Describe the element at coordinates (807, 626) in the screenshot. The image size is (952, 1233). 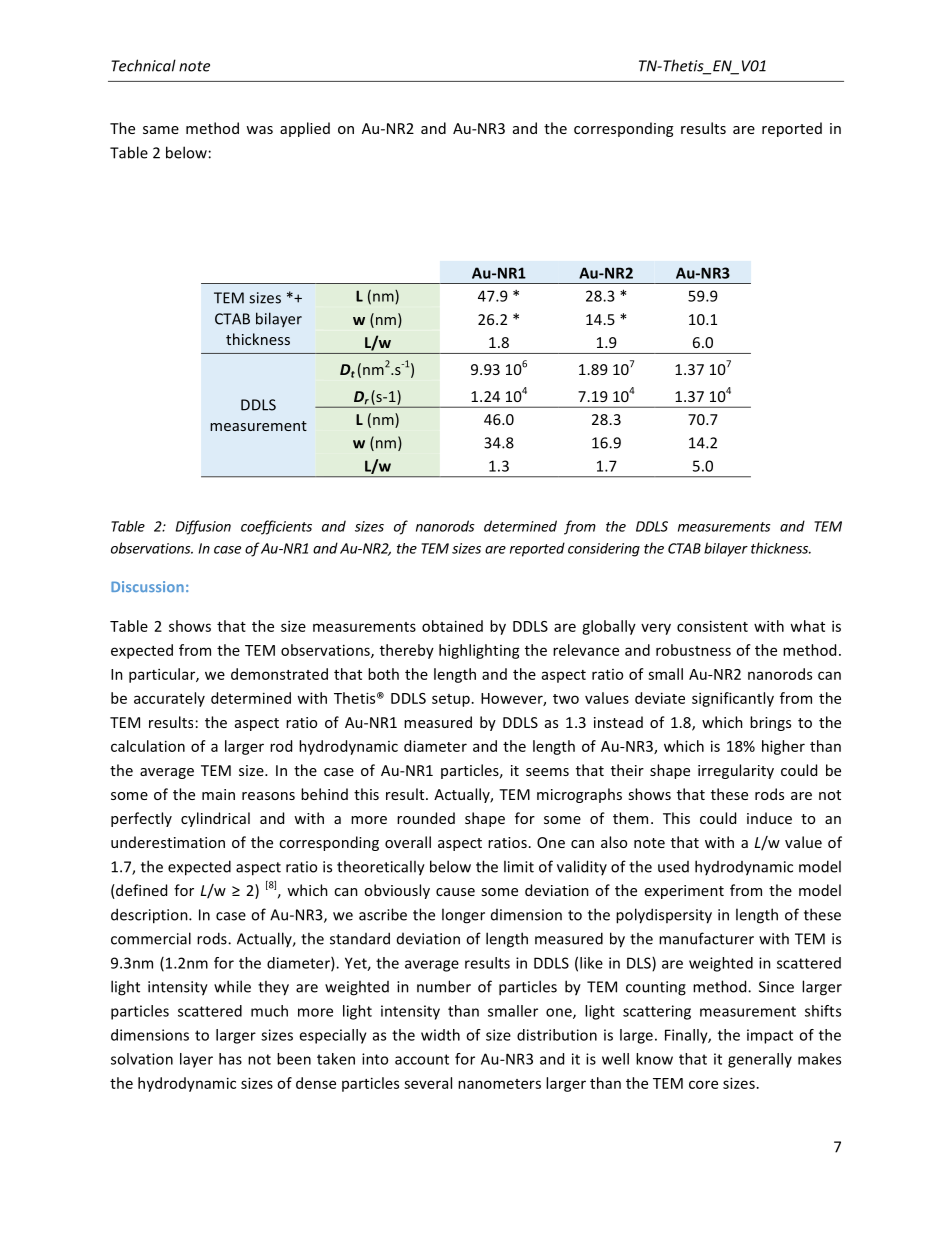
I see `what` at that location.
